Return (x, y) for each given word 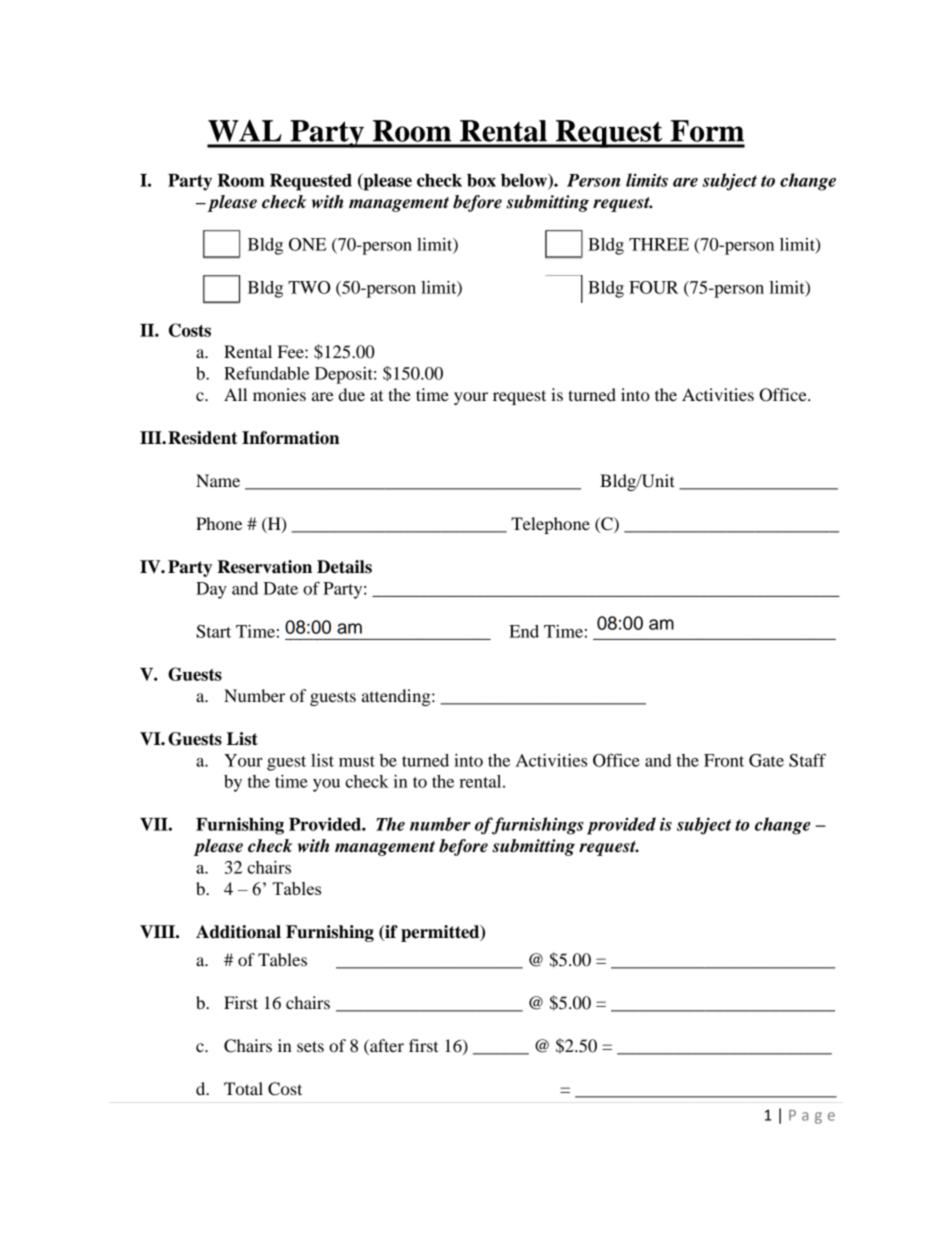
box (481, 180)
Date (280, 588)
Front (724, 760)
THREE (659, 244)
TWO (309, 287)
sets (310, 1046)
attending (397, 697)
